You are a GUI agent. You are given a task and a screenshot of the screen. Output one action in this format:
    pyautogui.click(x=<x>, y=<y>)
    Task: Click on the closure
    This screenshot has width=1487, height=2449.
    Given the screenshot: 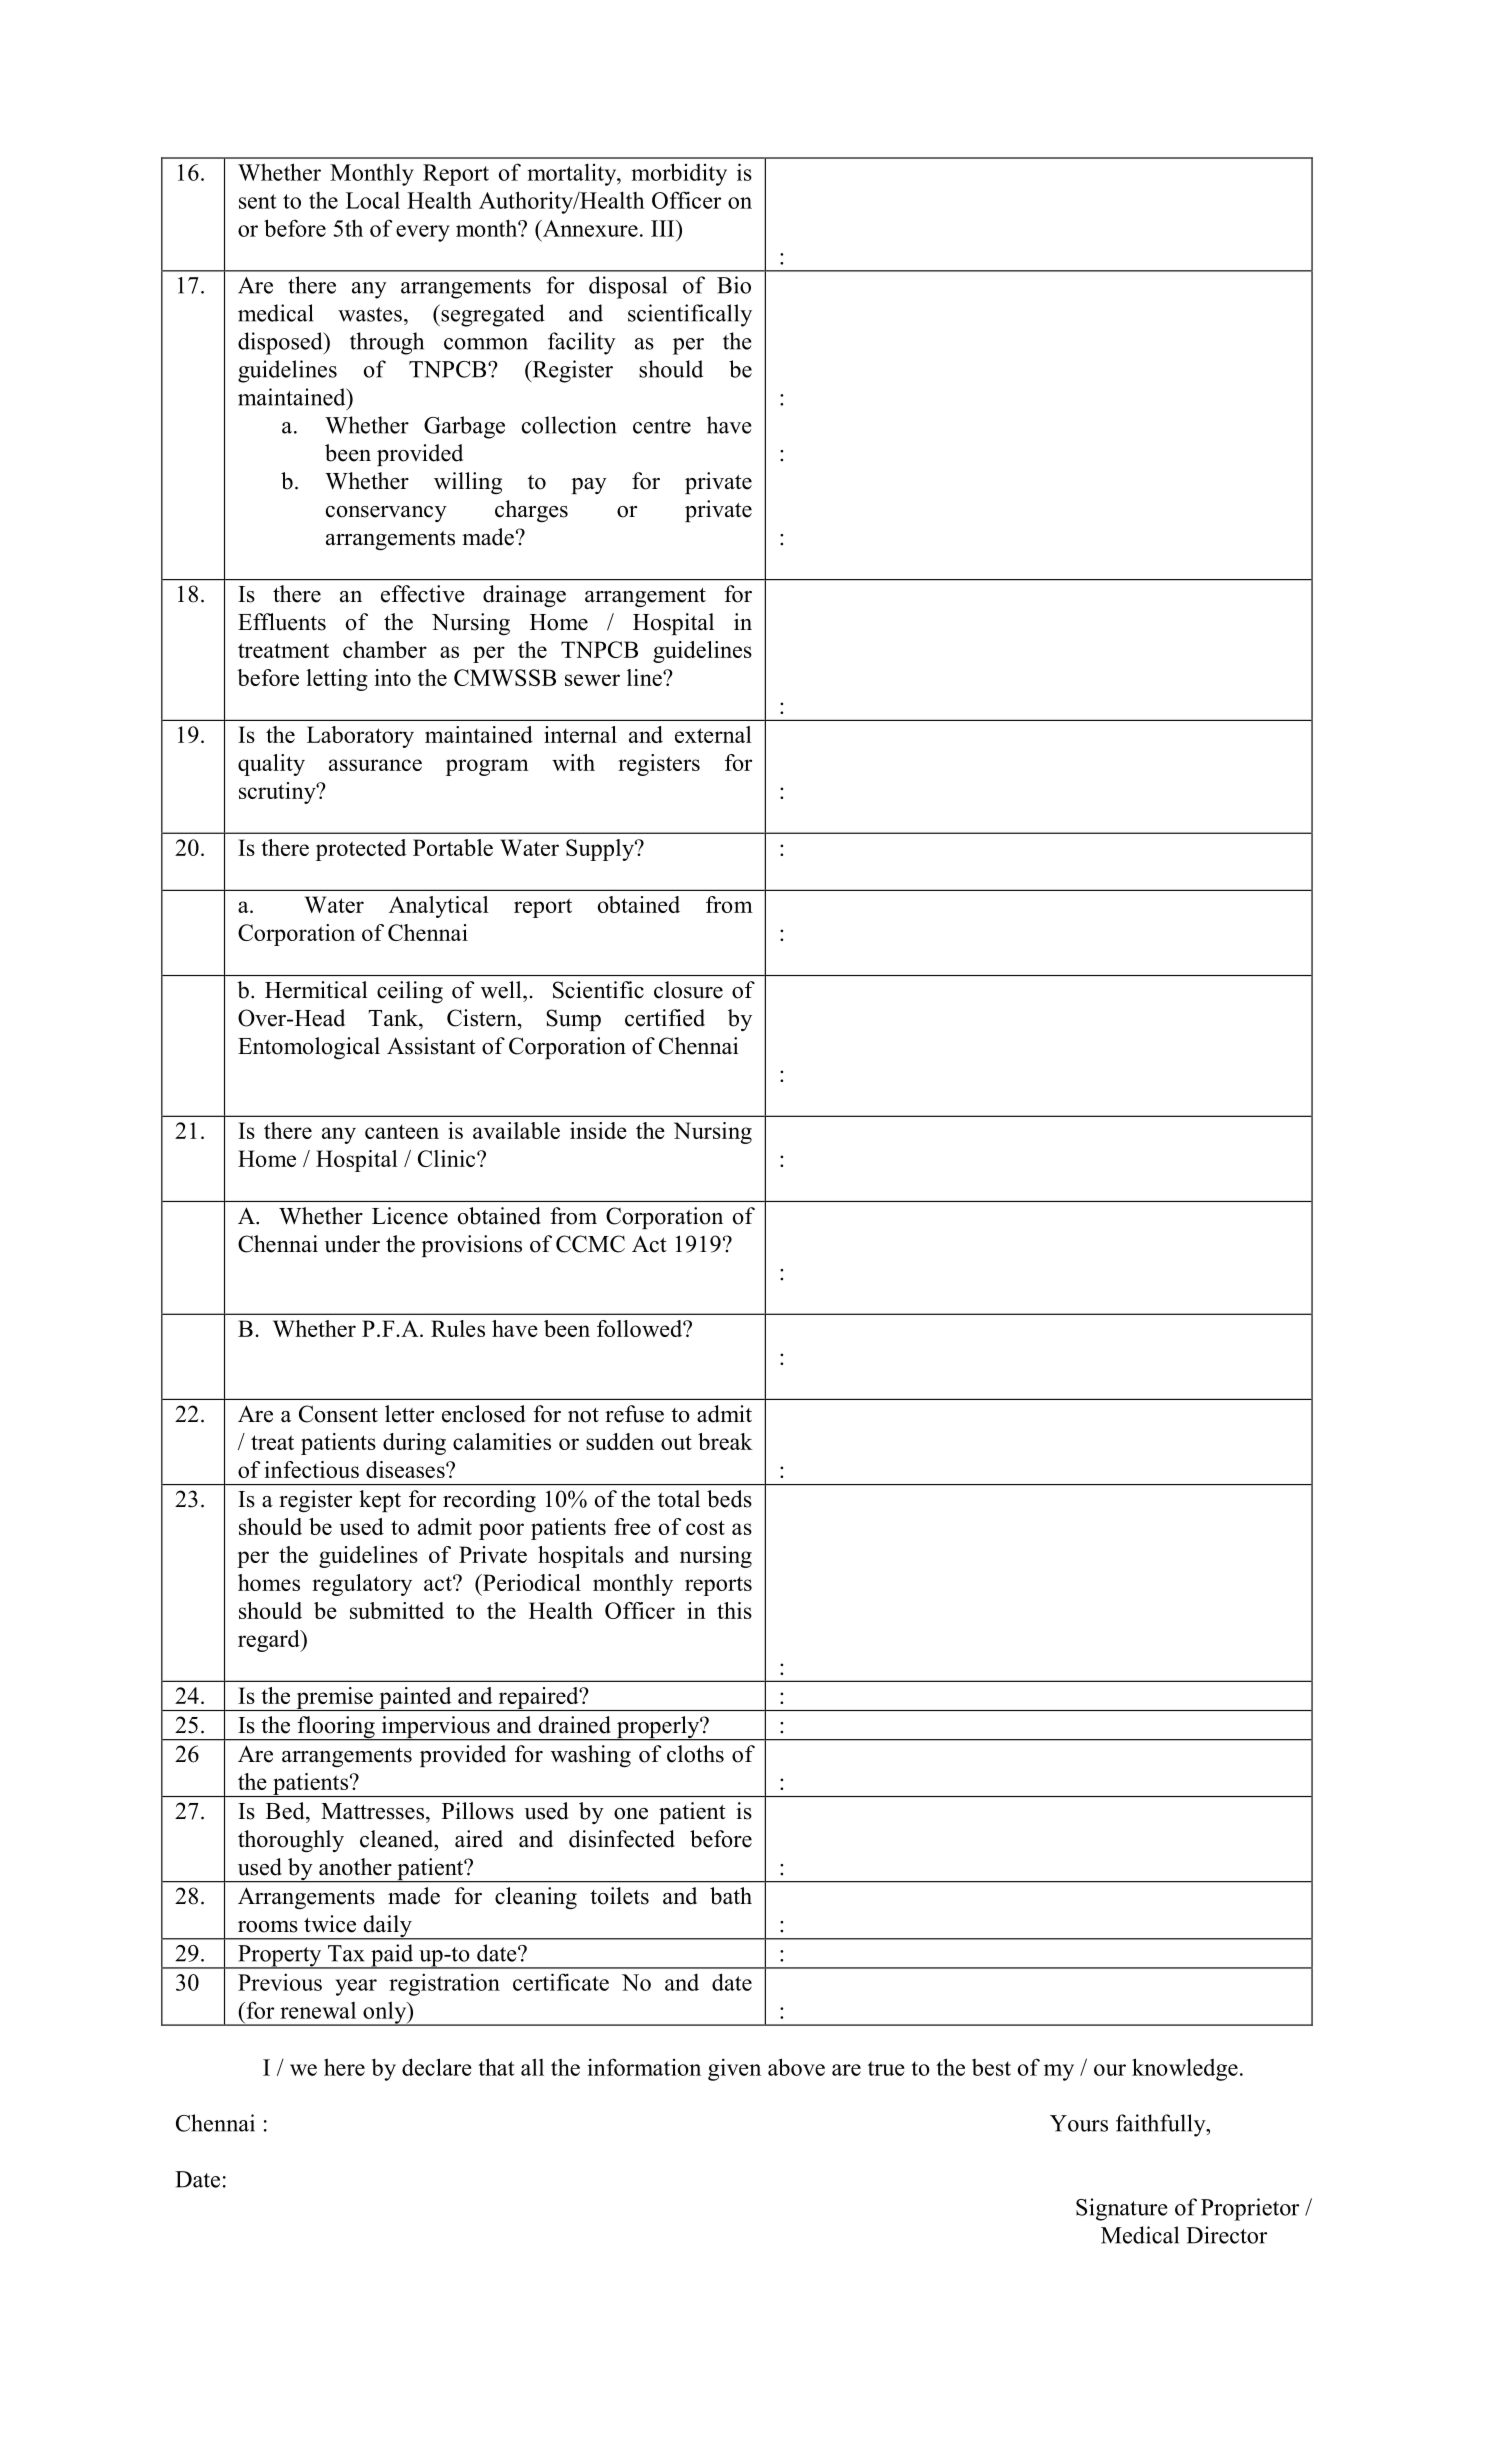 What is the action you would take?
    pyautogui.click(x=688, y=990)
